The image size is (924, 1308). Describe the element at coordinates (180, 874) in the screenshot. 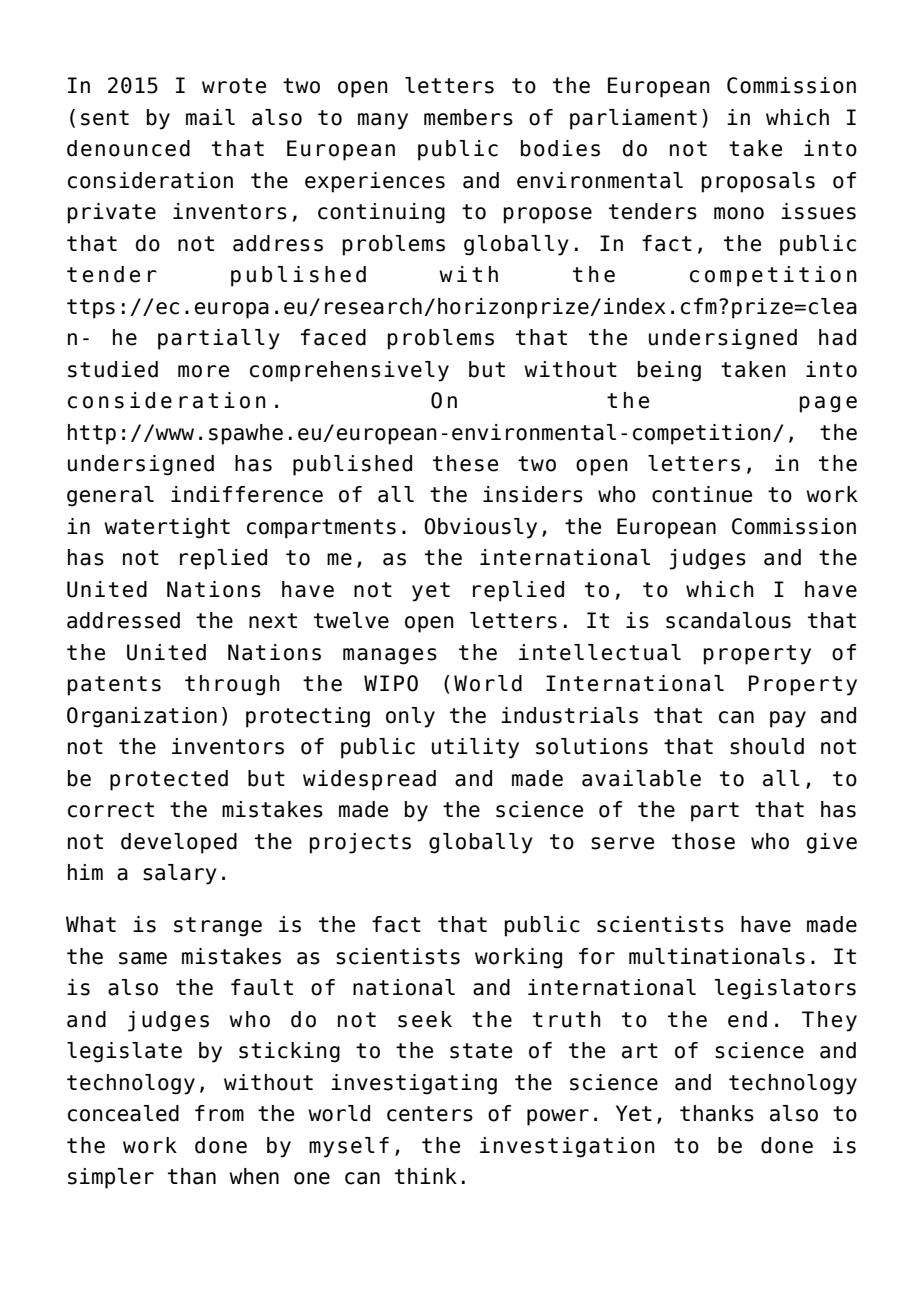

I see `salary` at that location.
